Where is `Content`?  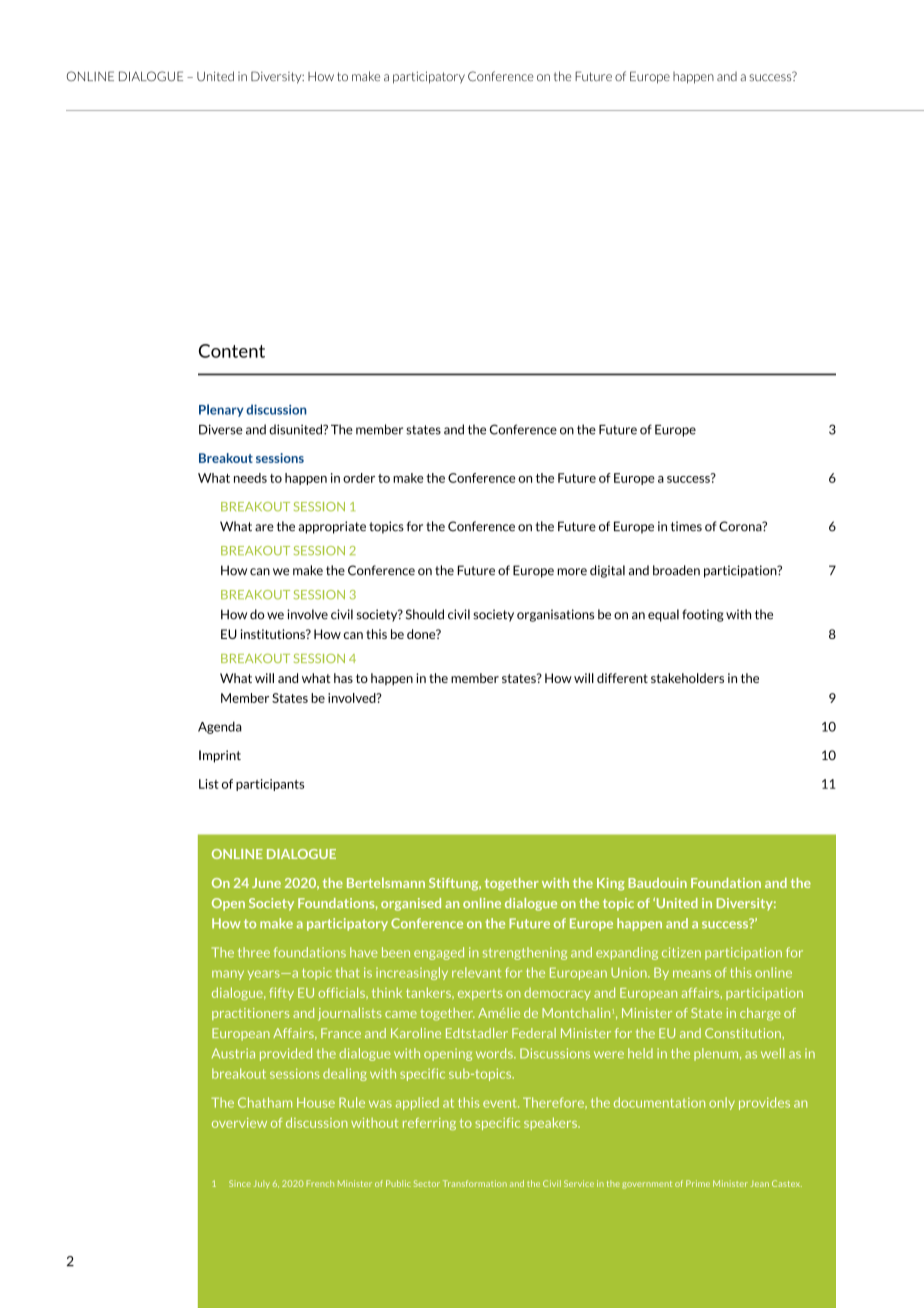 Content is located at coordinates (232, 351).
